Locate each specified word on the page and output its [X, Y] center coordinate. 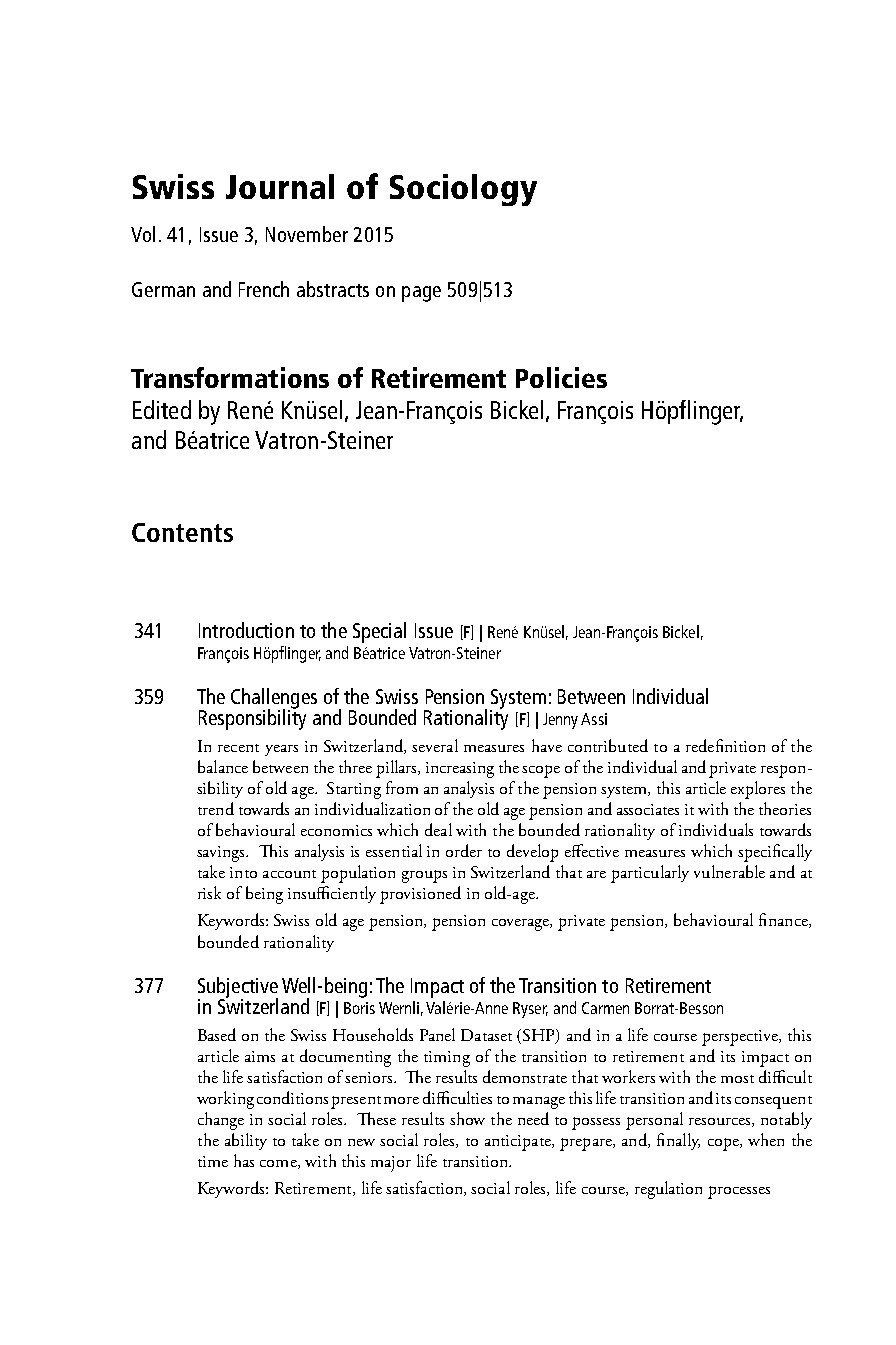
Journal [280, 186]
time [213, 1161]
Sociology [463, 190]
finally [678, 1141]
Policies [561, 377]
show [467, 1118]
